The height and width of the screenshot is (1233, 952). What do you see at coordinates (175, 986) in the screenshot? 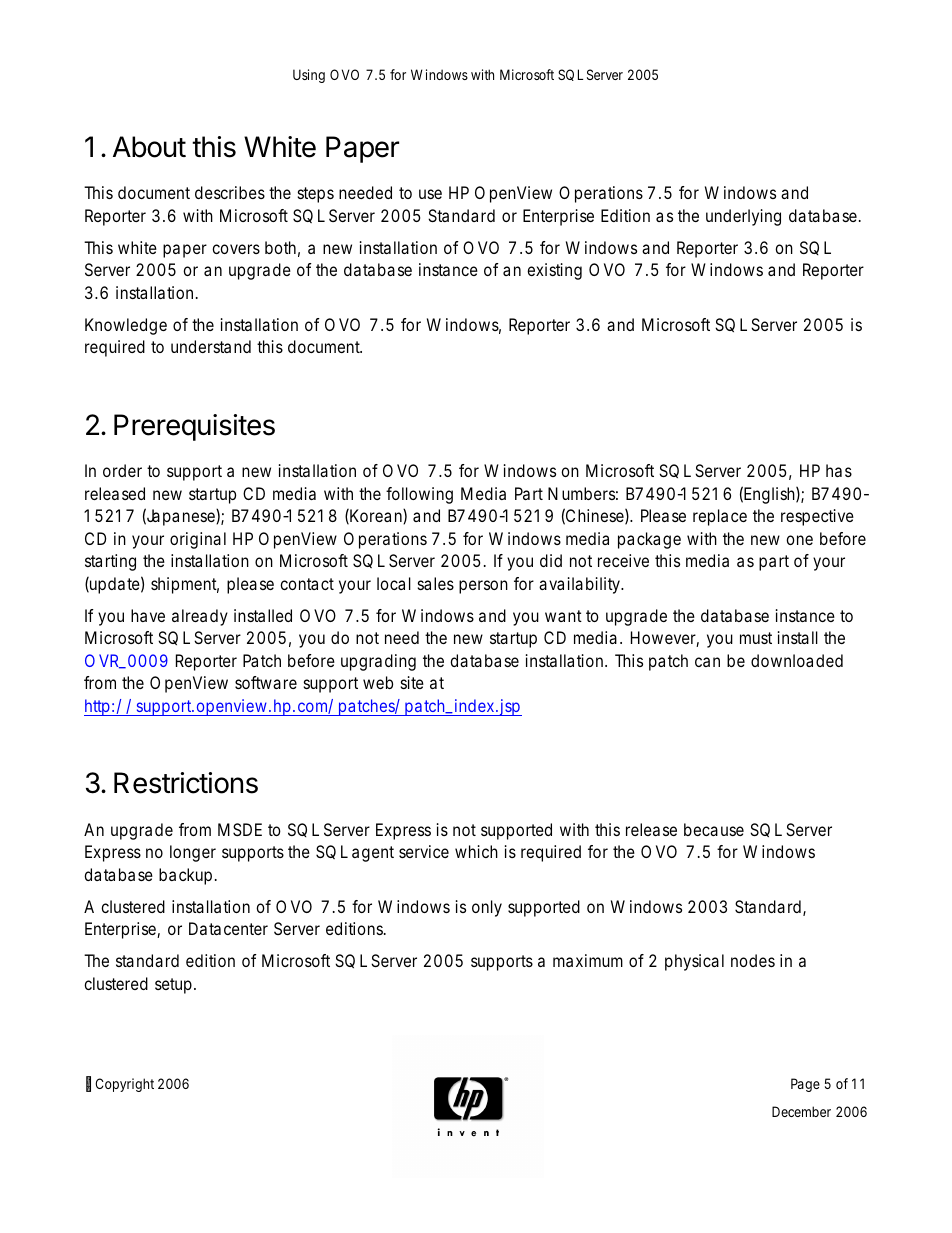
I see `setup` at bounding box center [175, 986].
